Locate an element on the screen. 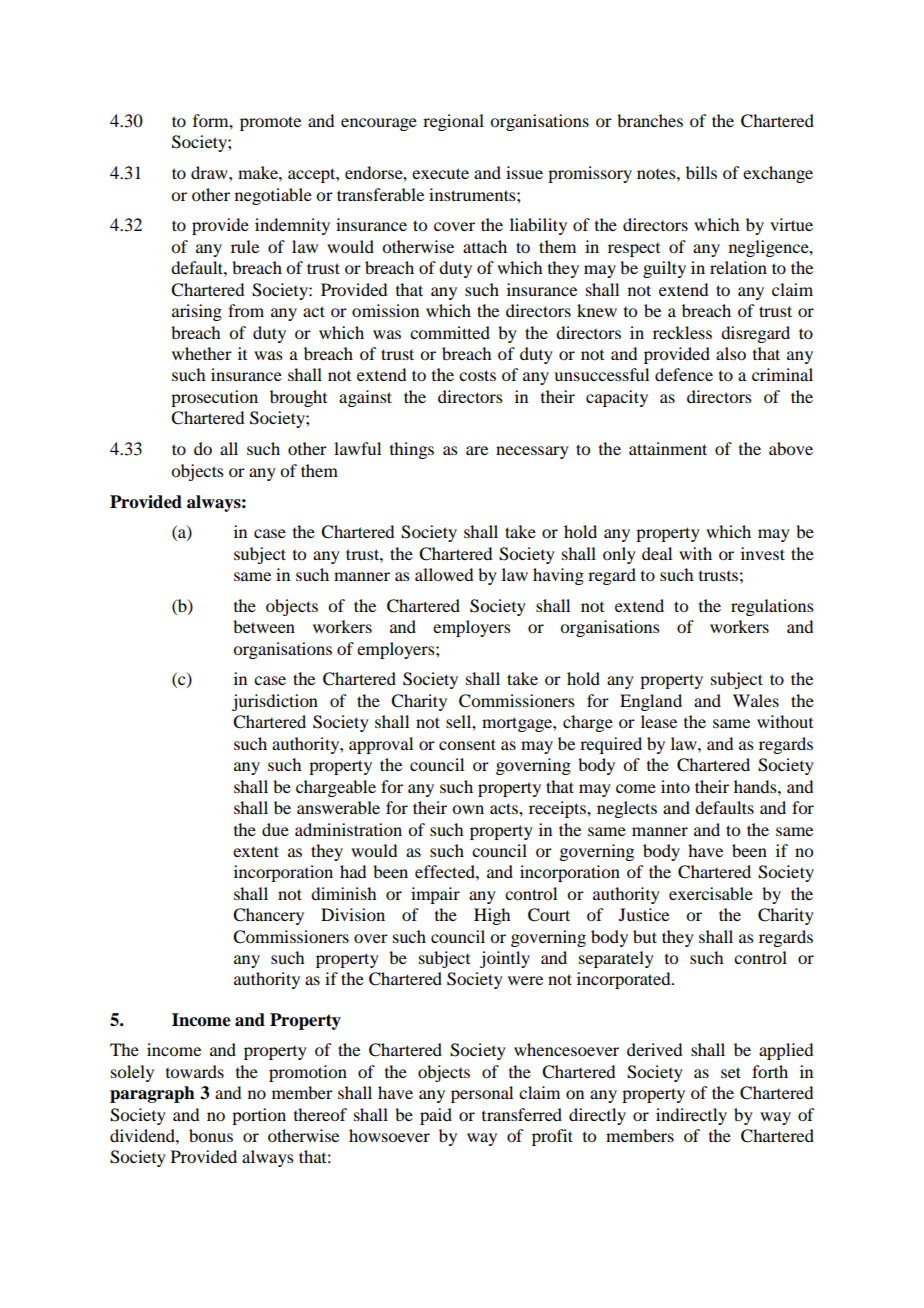 The image size is (924, 1308). execute is located at coordinates (440, 173).
